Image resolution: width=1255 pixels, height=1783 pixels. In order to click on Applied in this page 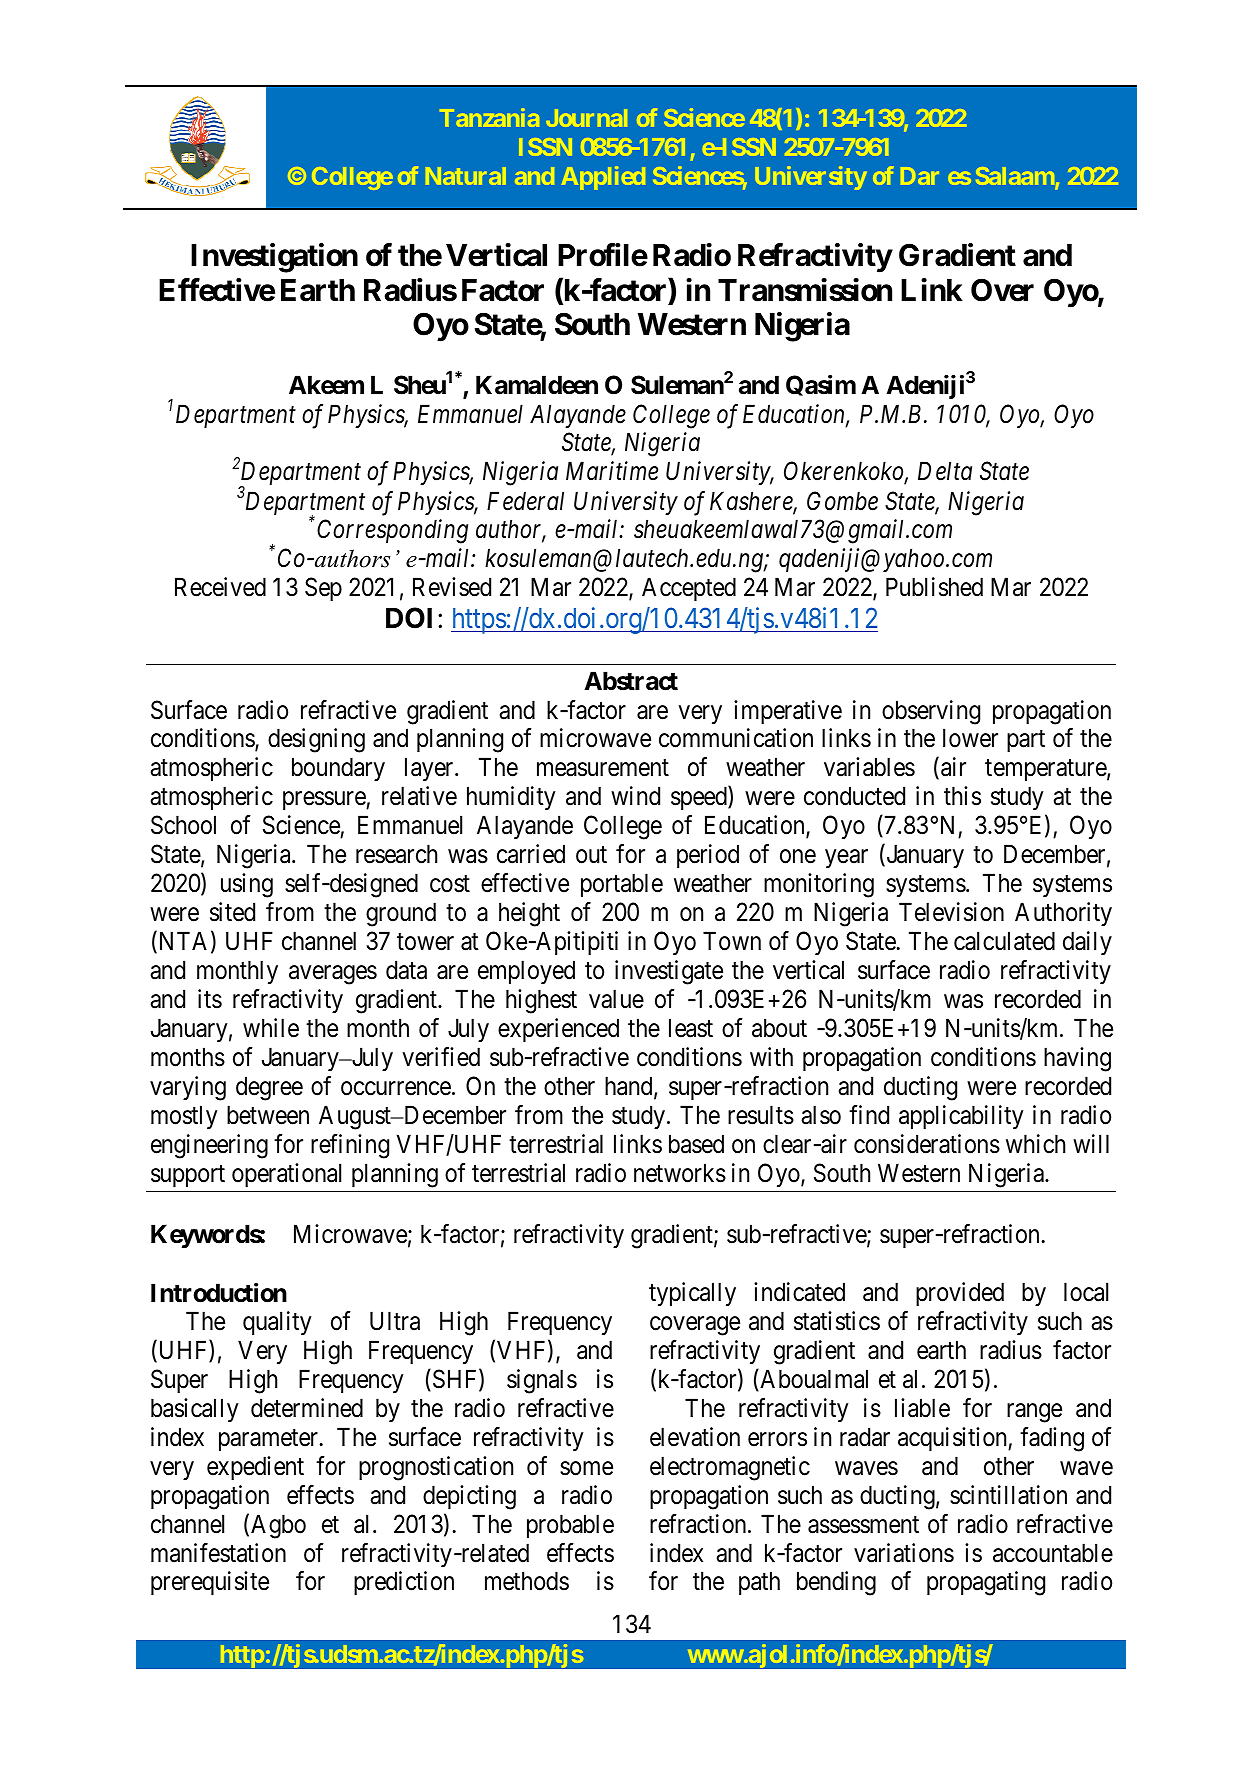, I will do `click(603, 178)`.
